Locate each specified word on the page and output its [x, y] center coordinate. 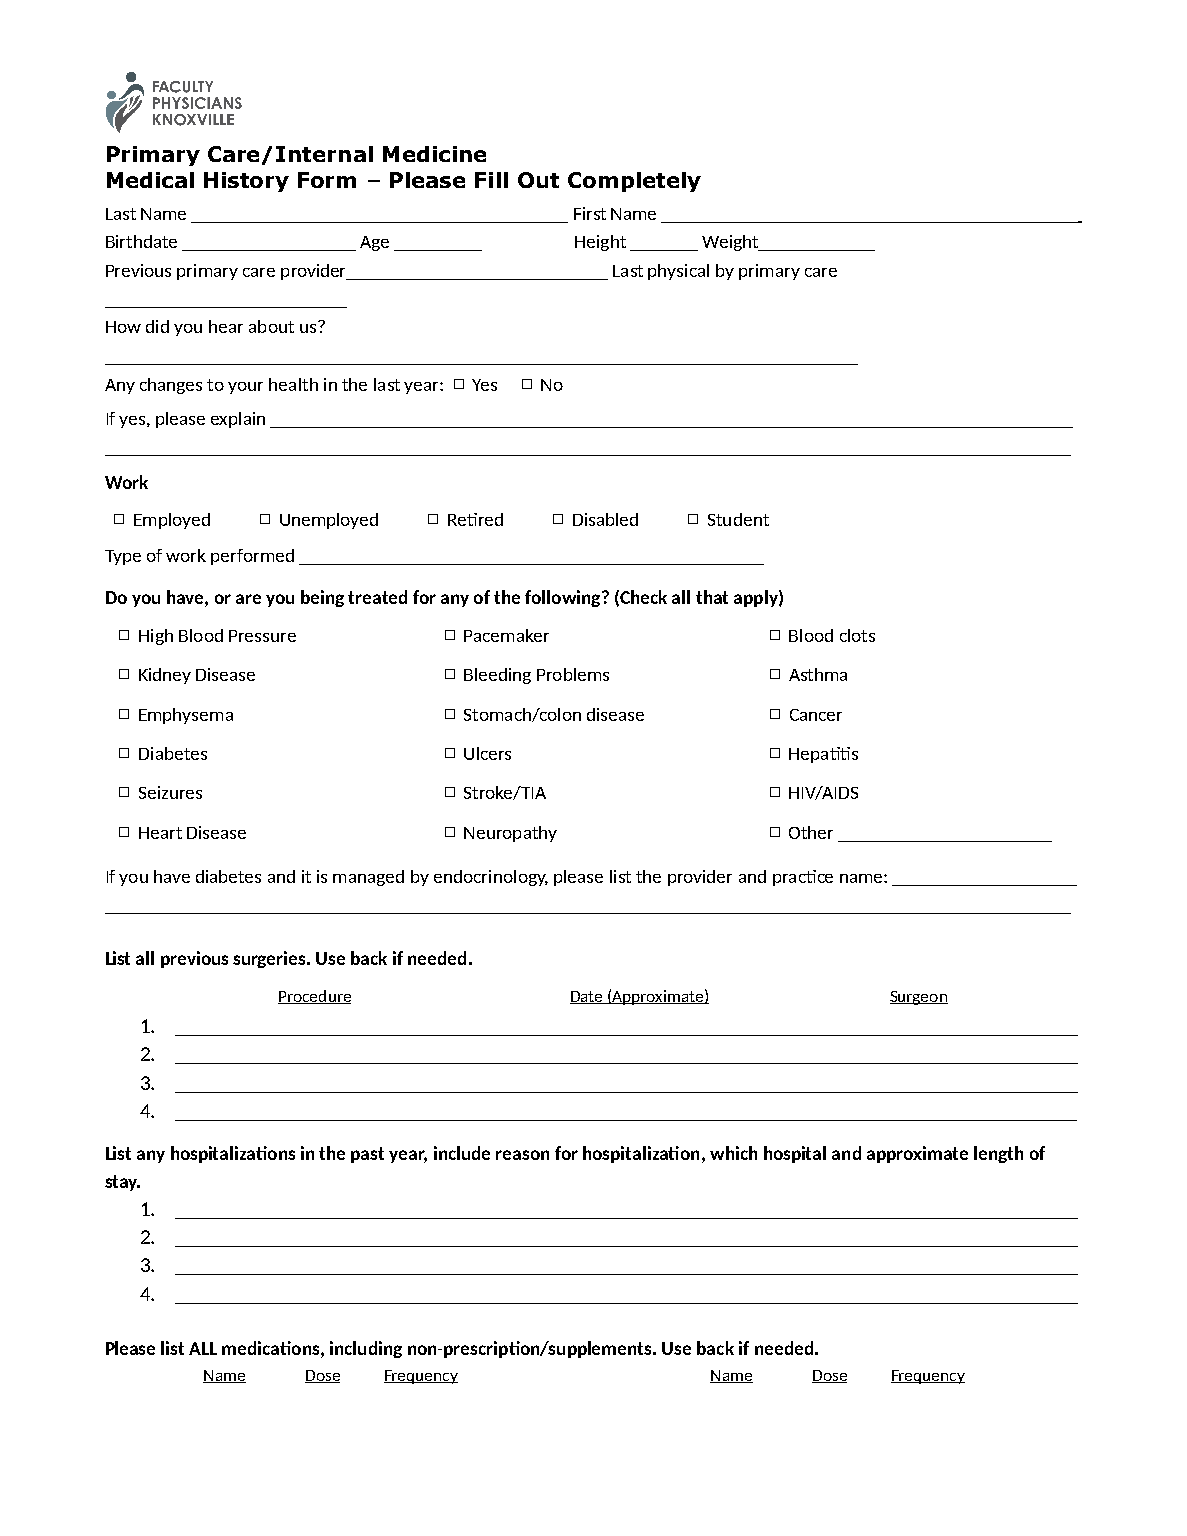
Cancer [816, 715]
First [590, 213]
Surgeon [919, 998]
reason [522, 1155]
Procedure [314, 997]
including [366, 1349]
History [246, 182]
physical [678, 272]
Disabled [605, 519]
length [998, 1154]
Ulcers [487, 753]
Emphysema [186, 716]
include [462, 1153]
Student [738, 519]
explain [238, 420]
